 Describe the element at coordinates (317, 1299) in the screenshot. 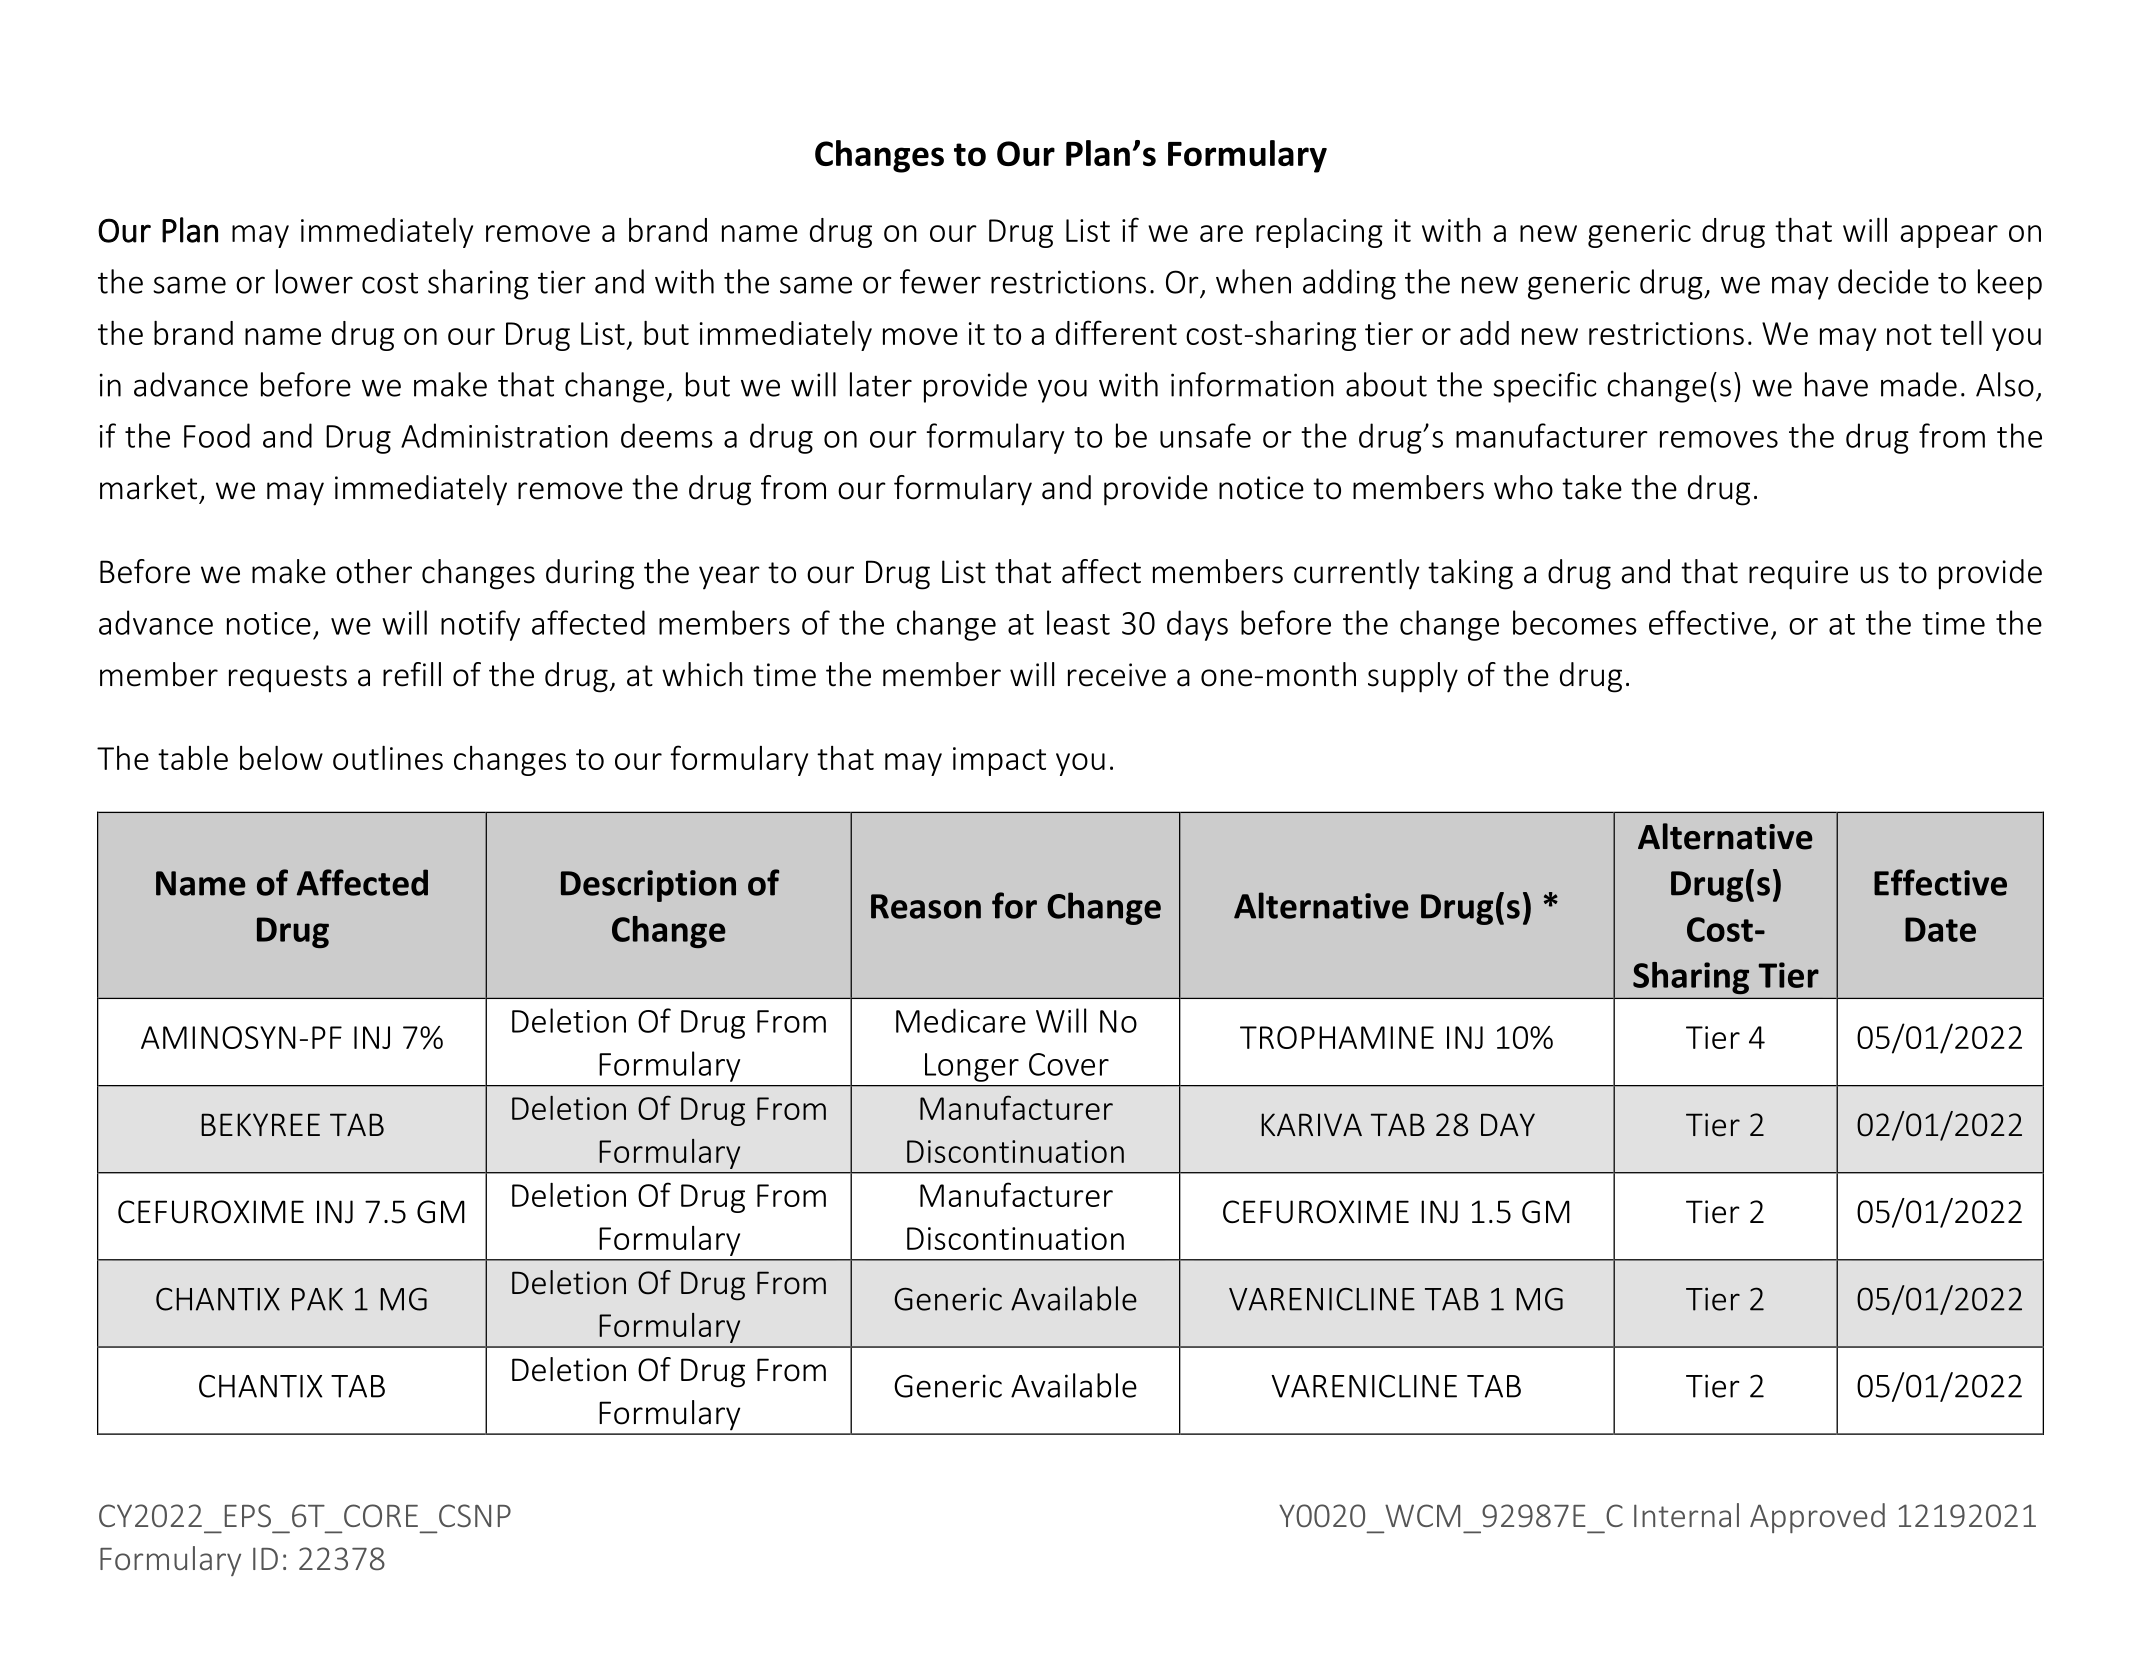

I see `PAK` at that location.
